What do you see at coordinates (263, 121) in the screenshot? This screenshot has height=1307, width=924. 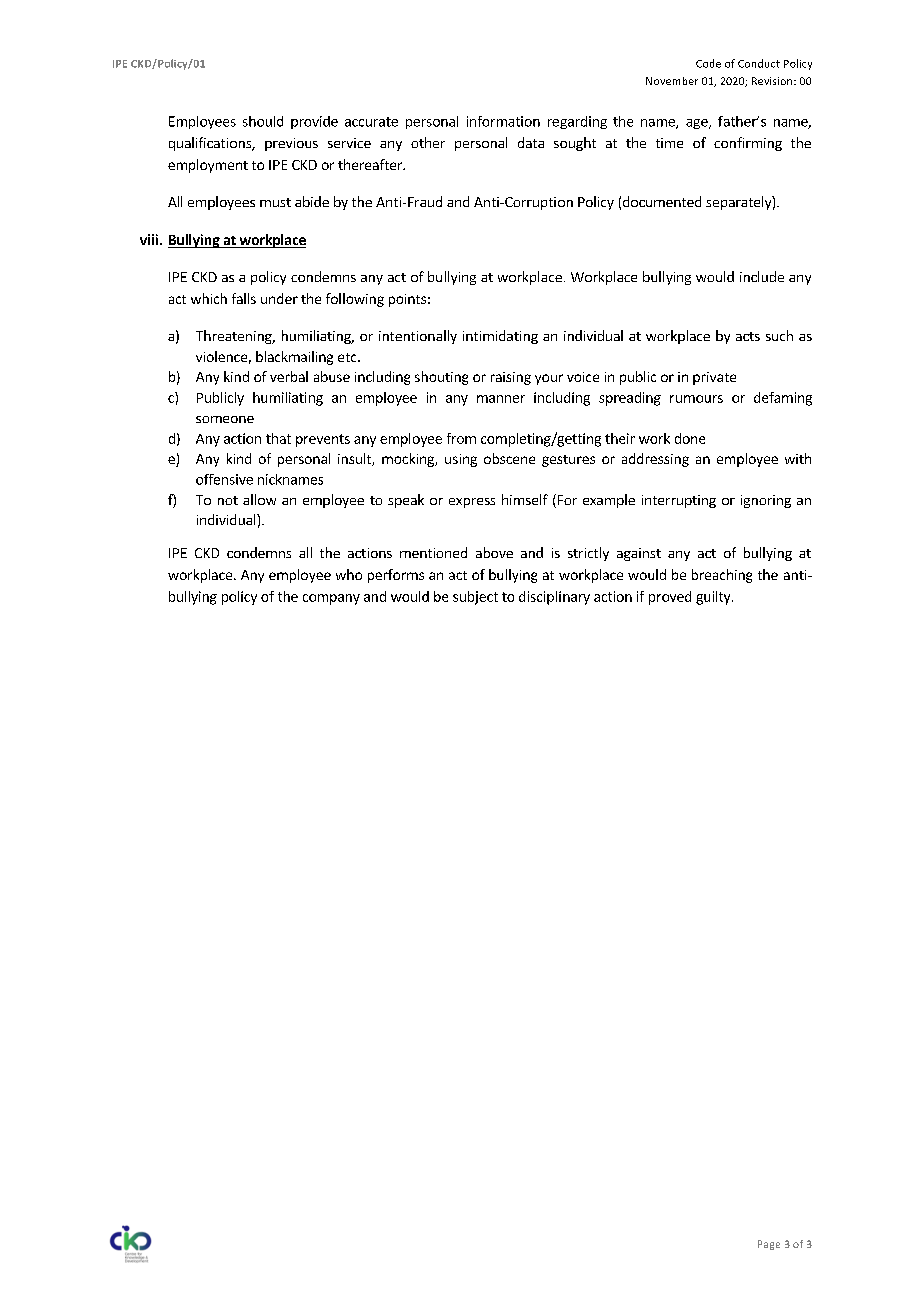 I see `should` at bounding box center [263, 121].
